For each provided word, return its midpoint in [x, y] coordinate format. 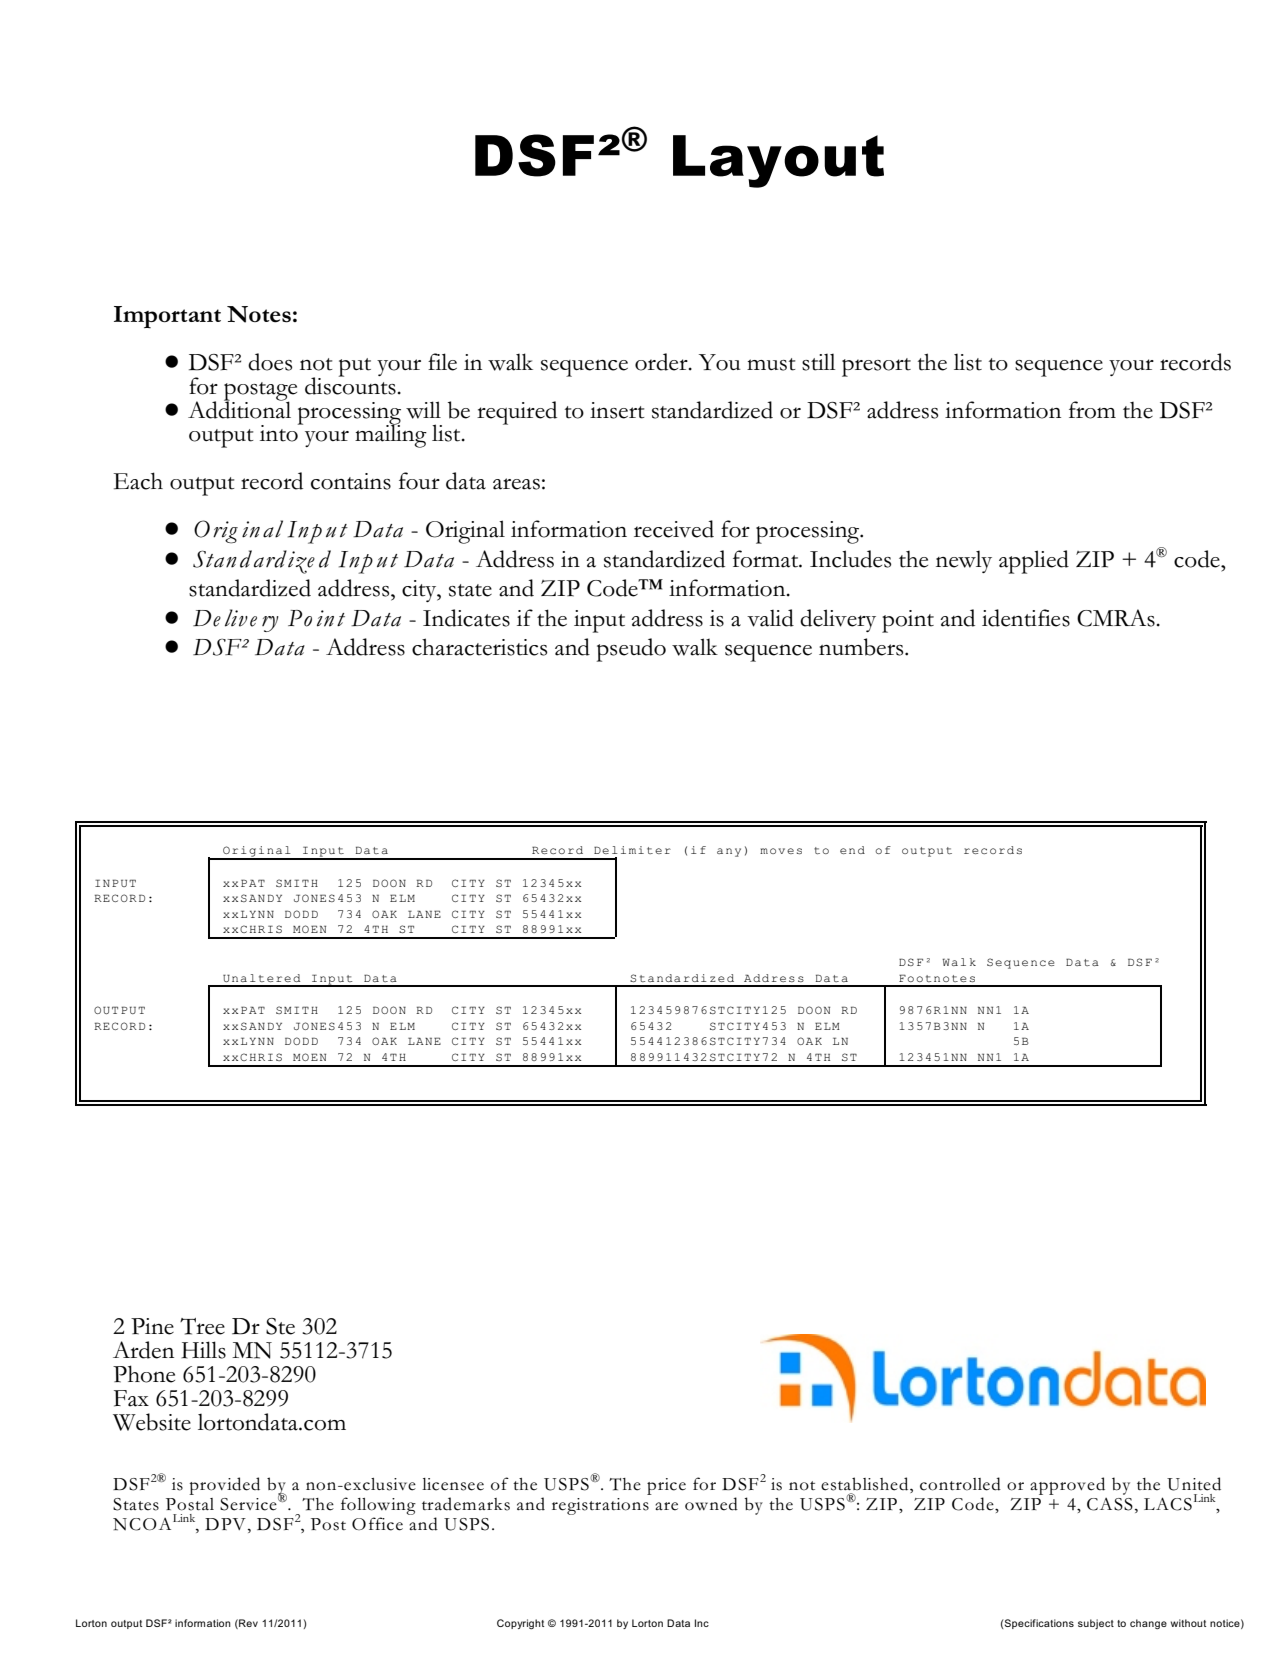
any [729, 852]
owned [711, 1504]
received [674, 529]
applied [1034, 562]
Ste [280, 1326]
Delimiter [632, 850]
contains [351, 481]
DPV [225, 1524]
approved [1067, 1486]
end [852, 850]
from [1092, 410]
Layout [778, 161]
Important [167, 317]
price [666, 1486]
